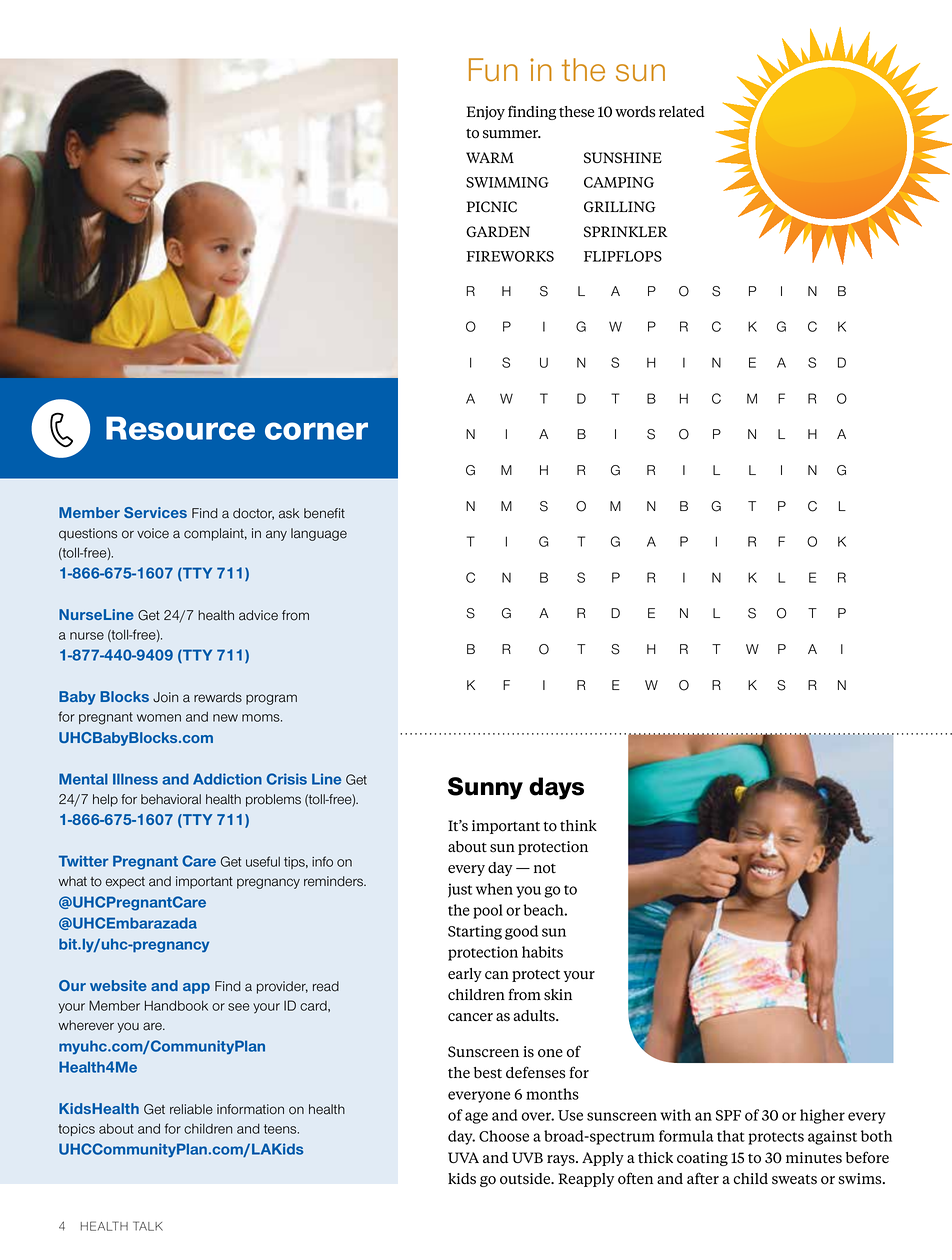  What do you see at coordinates (165, 697) in the screenshot?
I see `Join` at bounding box center [165, 697].
